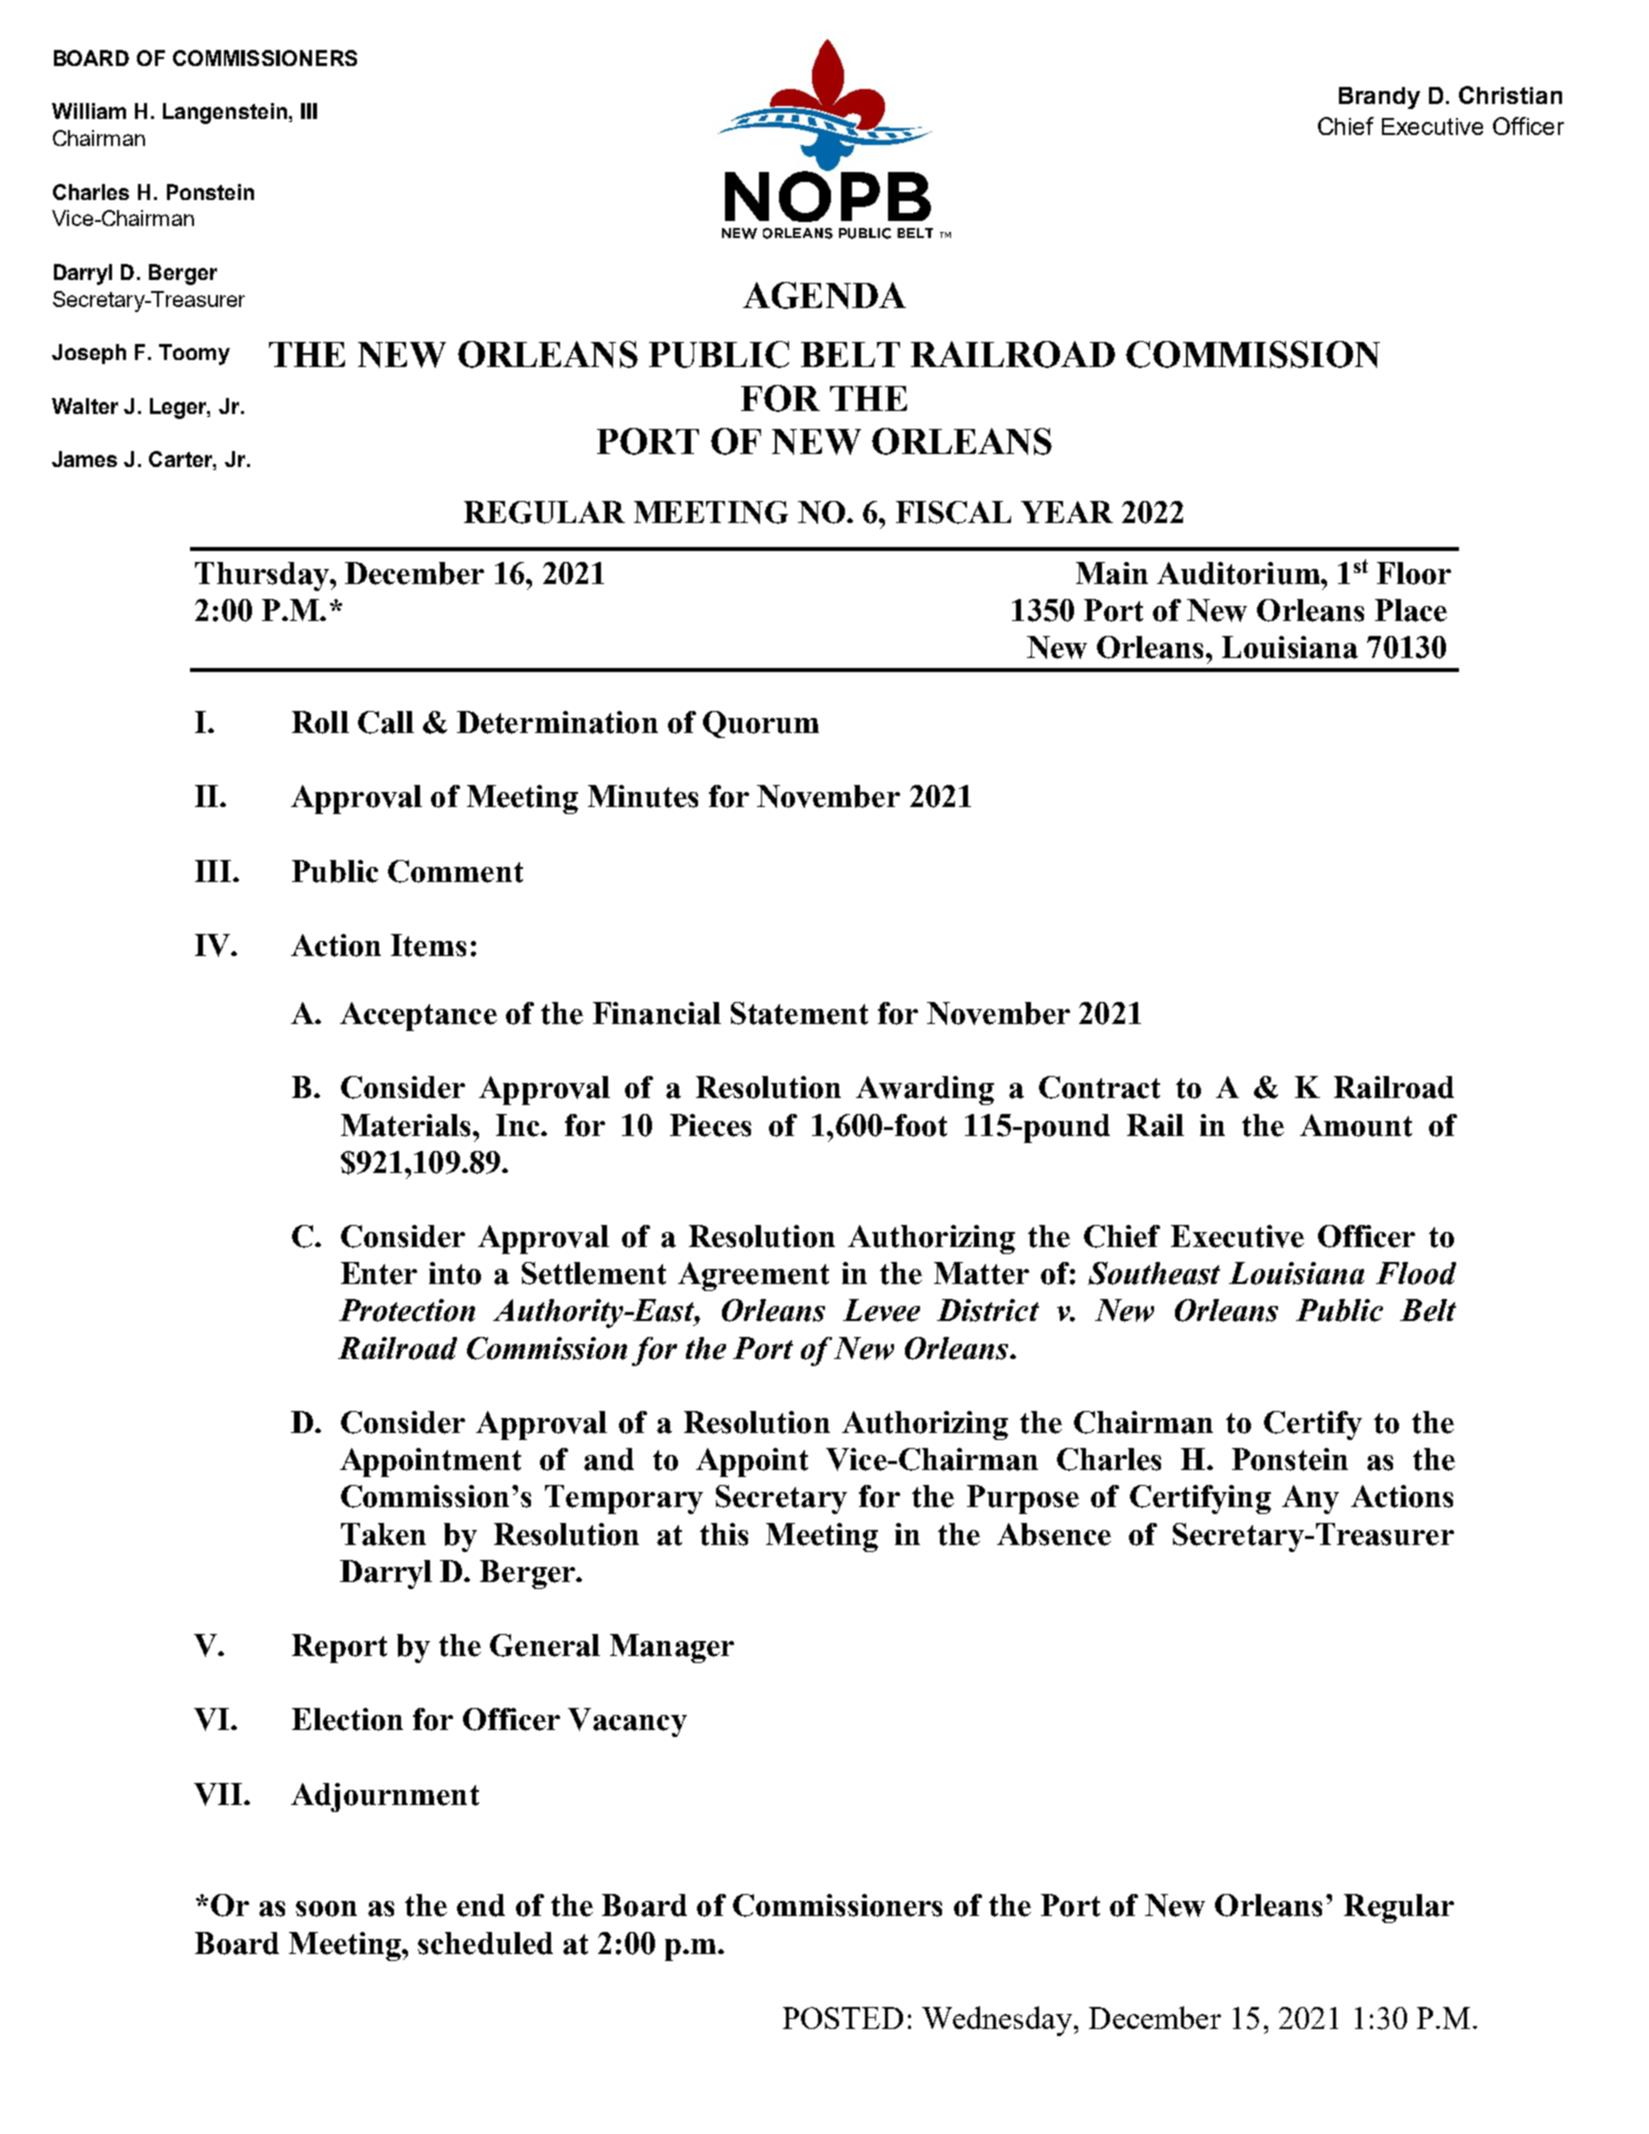 The width and height of the screenshot is (1649, 2134). What do you see at coordinates (418, 1016) in the screenshot?
I see `Acceptance` at bounding box center [418, 1016].
